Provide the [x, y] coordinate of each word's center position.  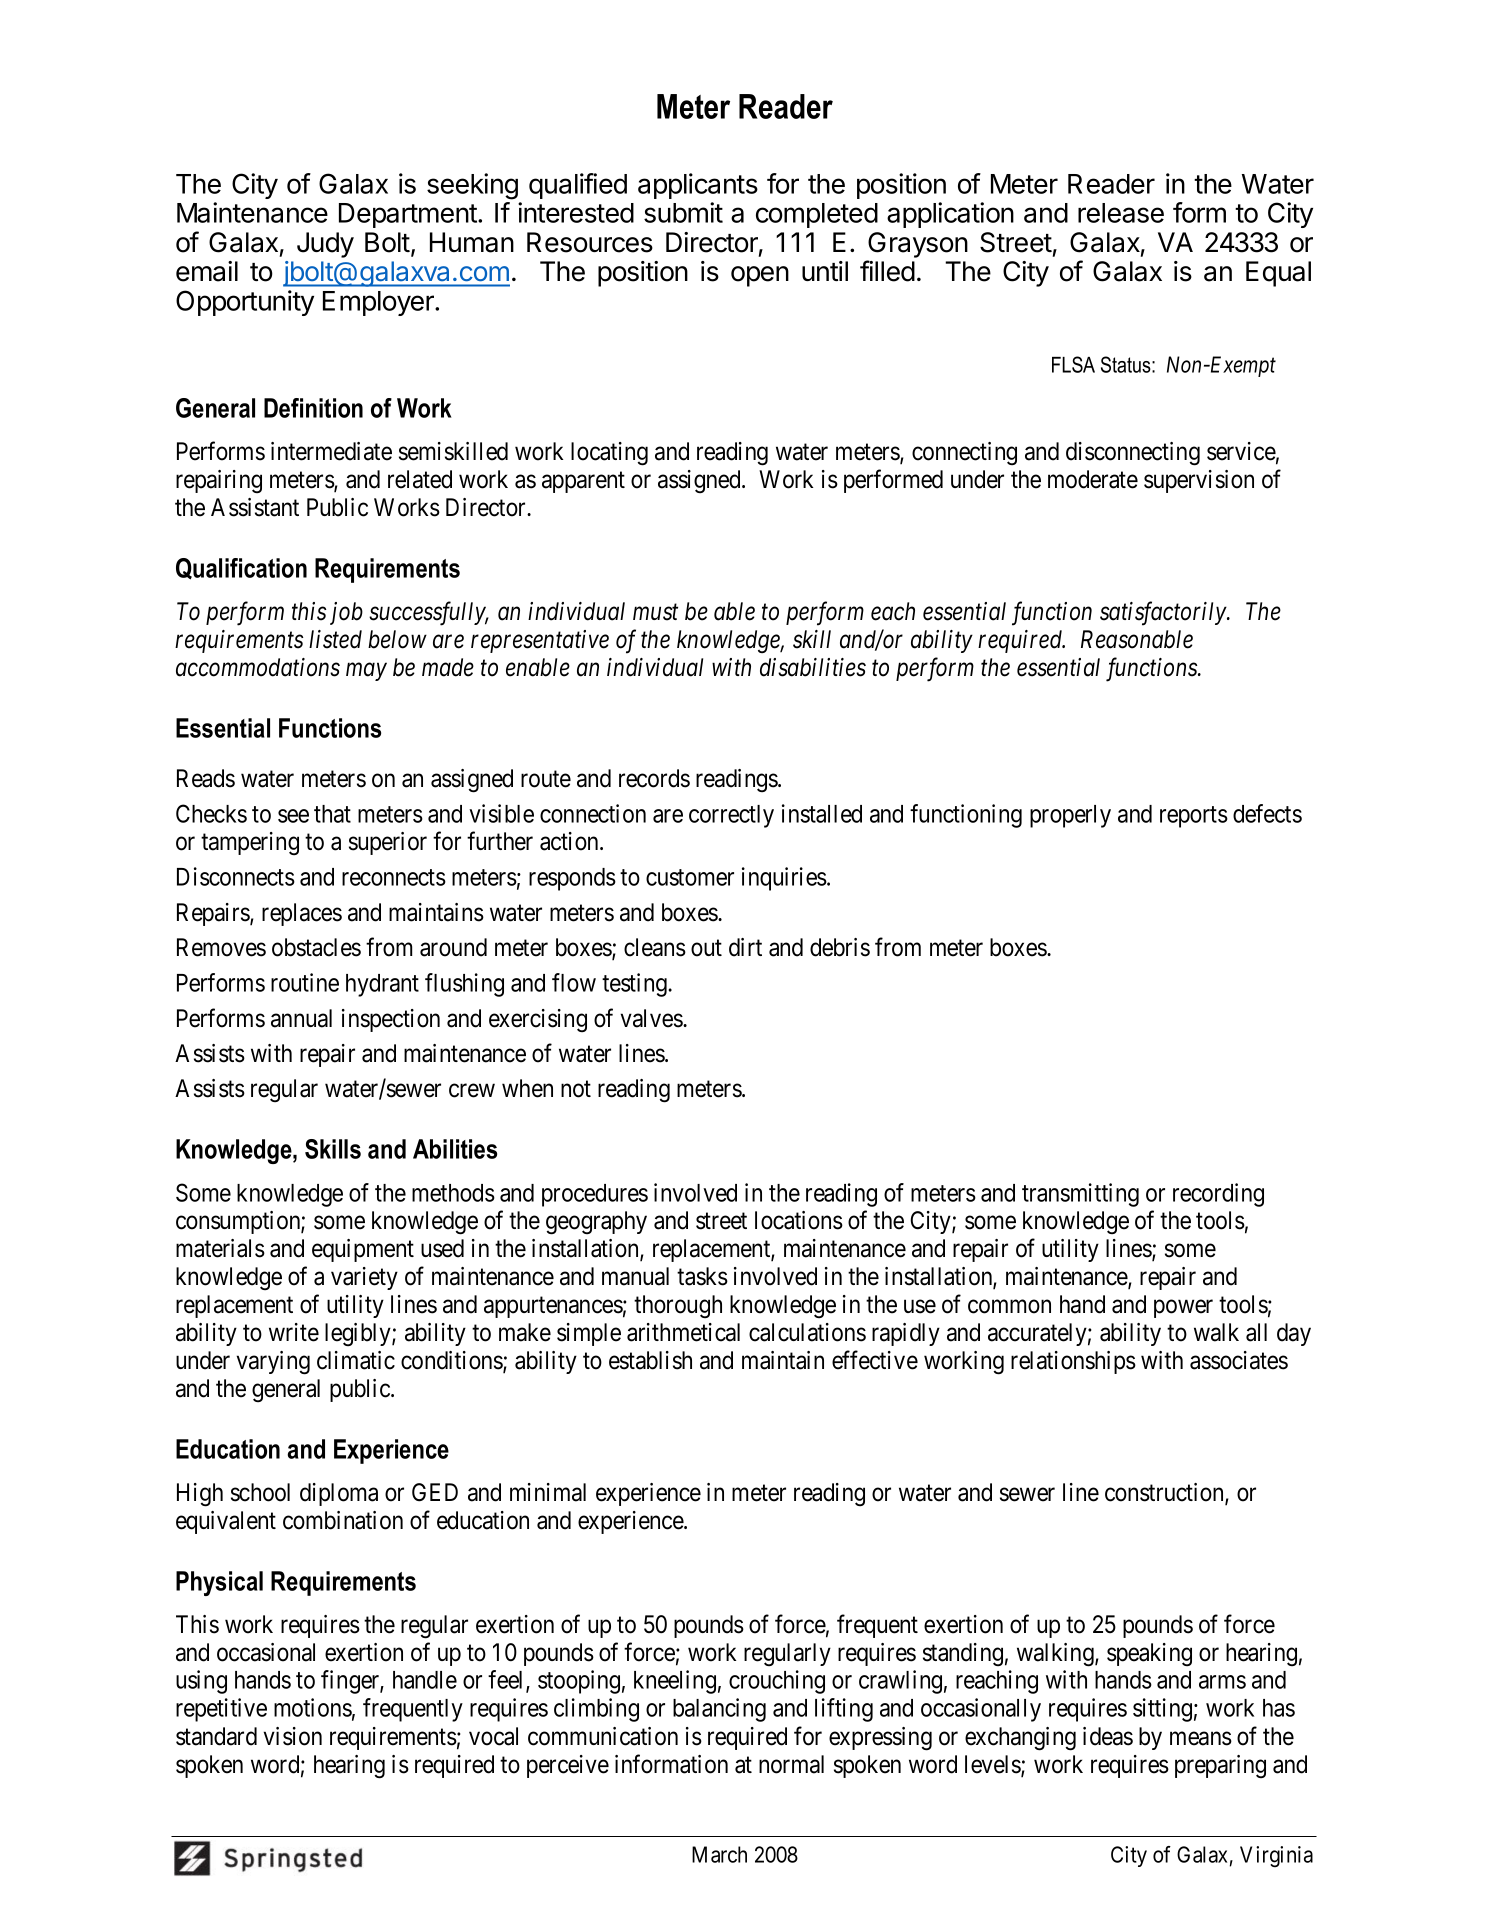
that [332, 814]
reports [1194, 817]
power [1183, 1309]
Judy [325, 245]
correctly [731, 816]
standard [216, 1736]
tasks [702, 1276]
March [719, 1854]
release [1121, 213]
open [760, 276]
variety [364, 1278]
